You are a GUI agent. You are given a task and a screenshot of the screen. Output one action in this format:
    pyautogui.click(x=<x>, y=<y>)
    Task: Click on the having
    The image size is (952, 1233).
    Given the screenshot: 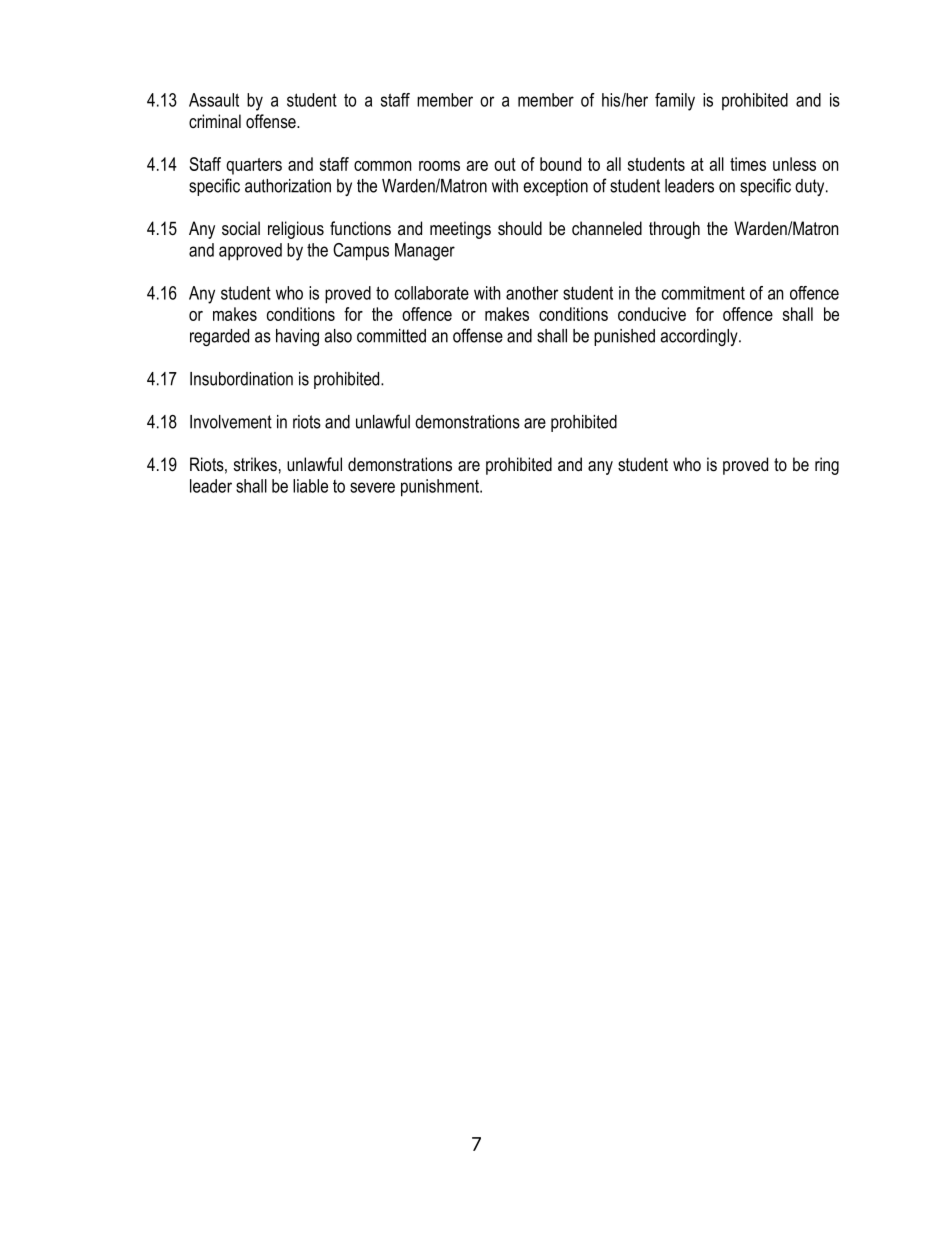 What is the action you would take?
    pyautogui.click(x=297, y=337)
